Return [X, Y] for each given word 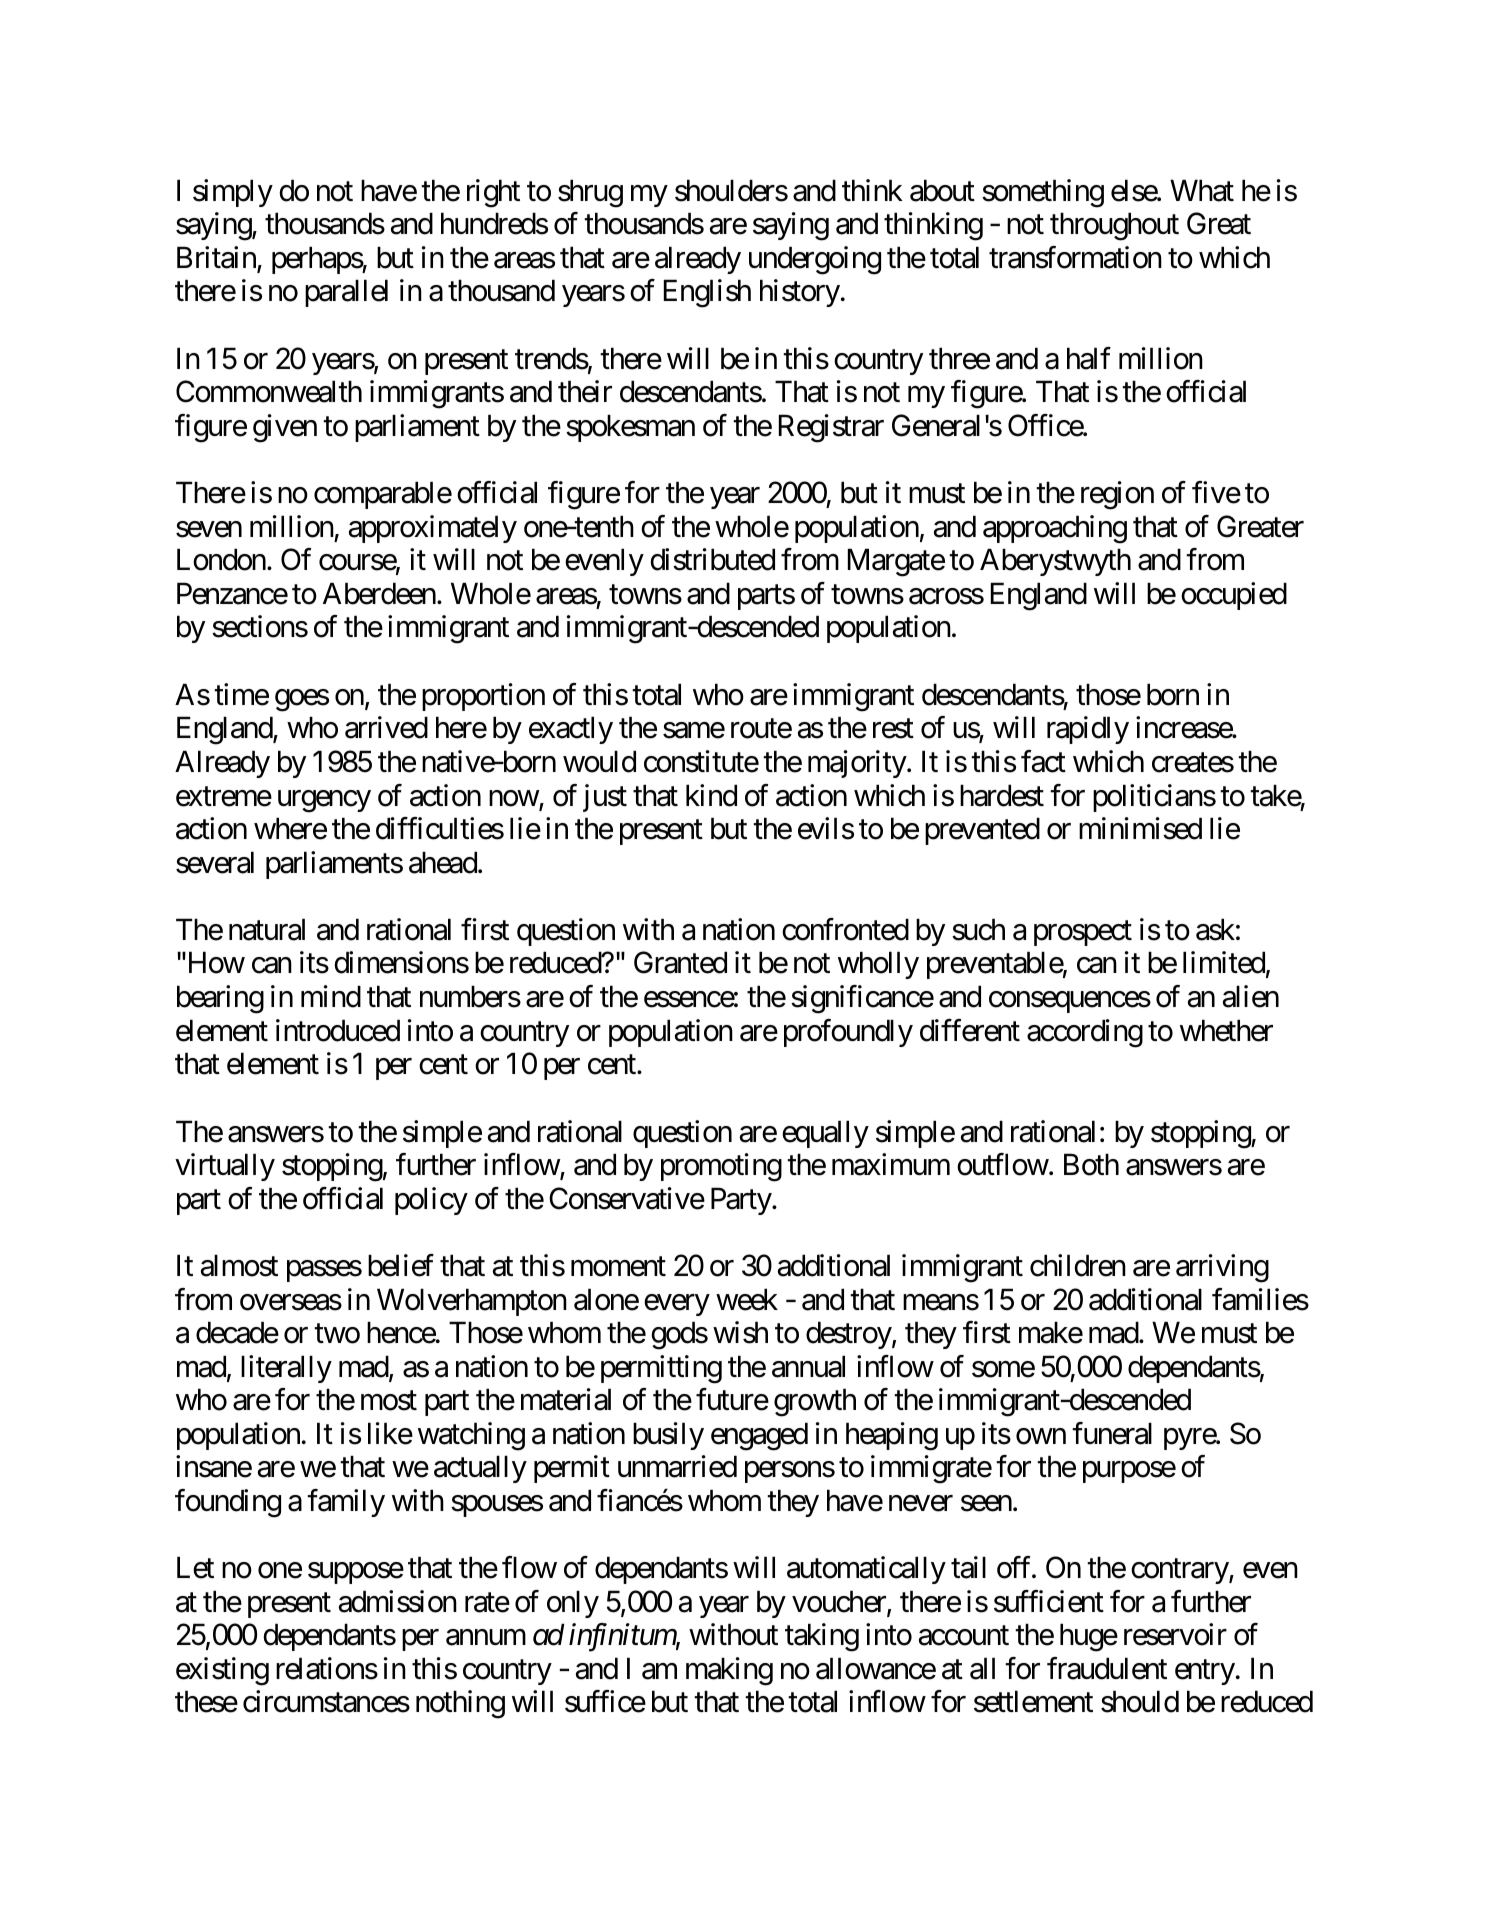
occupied [1234, 596]
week [747, 1299]
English [707, 293]
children [1078, 1265]
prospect [1083, 933]
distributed [712, 559]
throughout [1114, 226]
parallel [346, 293]
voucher [840, 1602]
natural [267, 929]
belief [401, 1265]
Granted [680, 963]
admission [398, 1601]
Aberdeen [379, 593]
